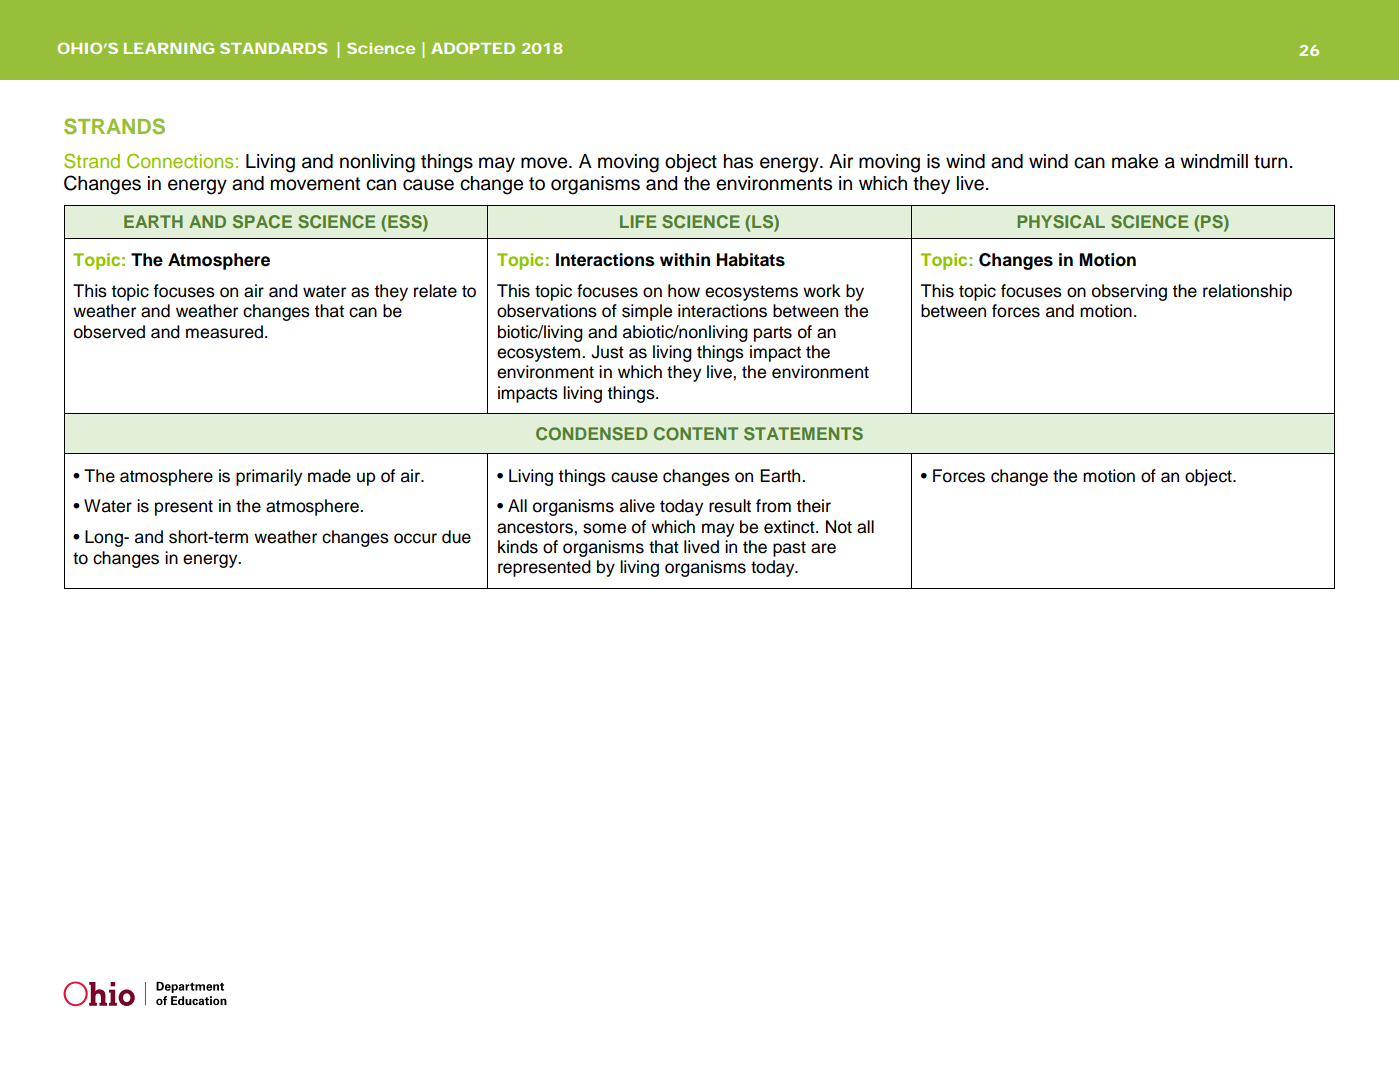 The height and width of the image is (1081, 1399). Describe the element at coordinates (607, 352) in the image. I see `Just` at that location.
